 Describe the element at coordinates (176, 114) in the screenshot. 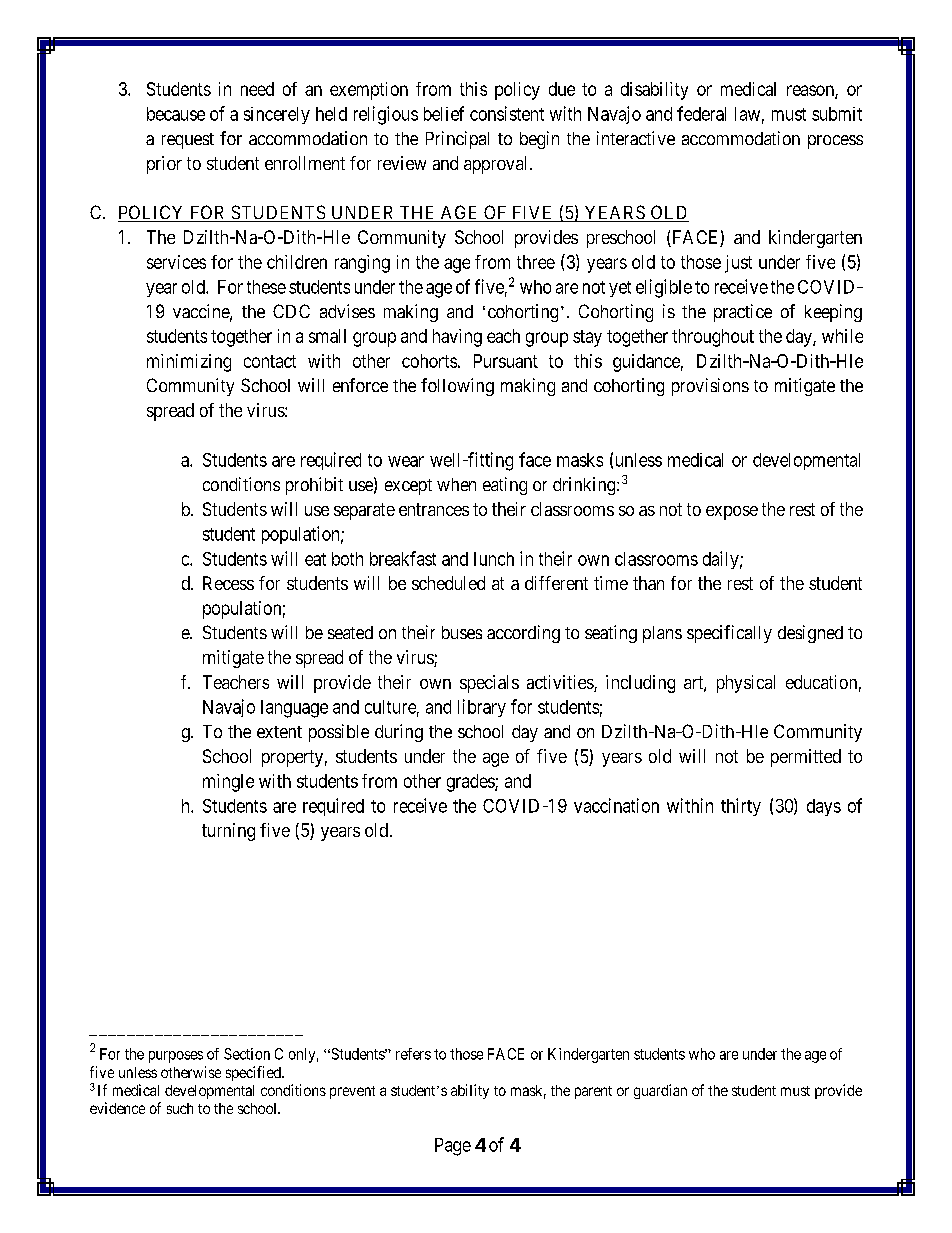

I see `because` at that location.
